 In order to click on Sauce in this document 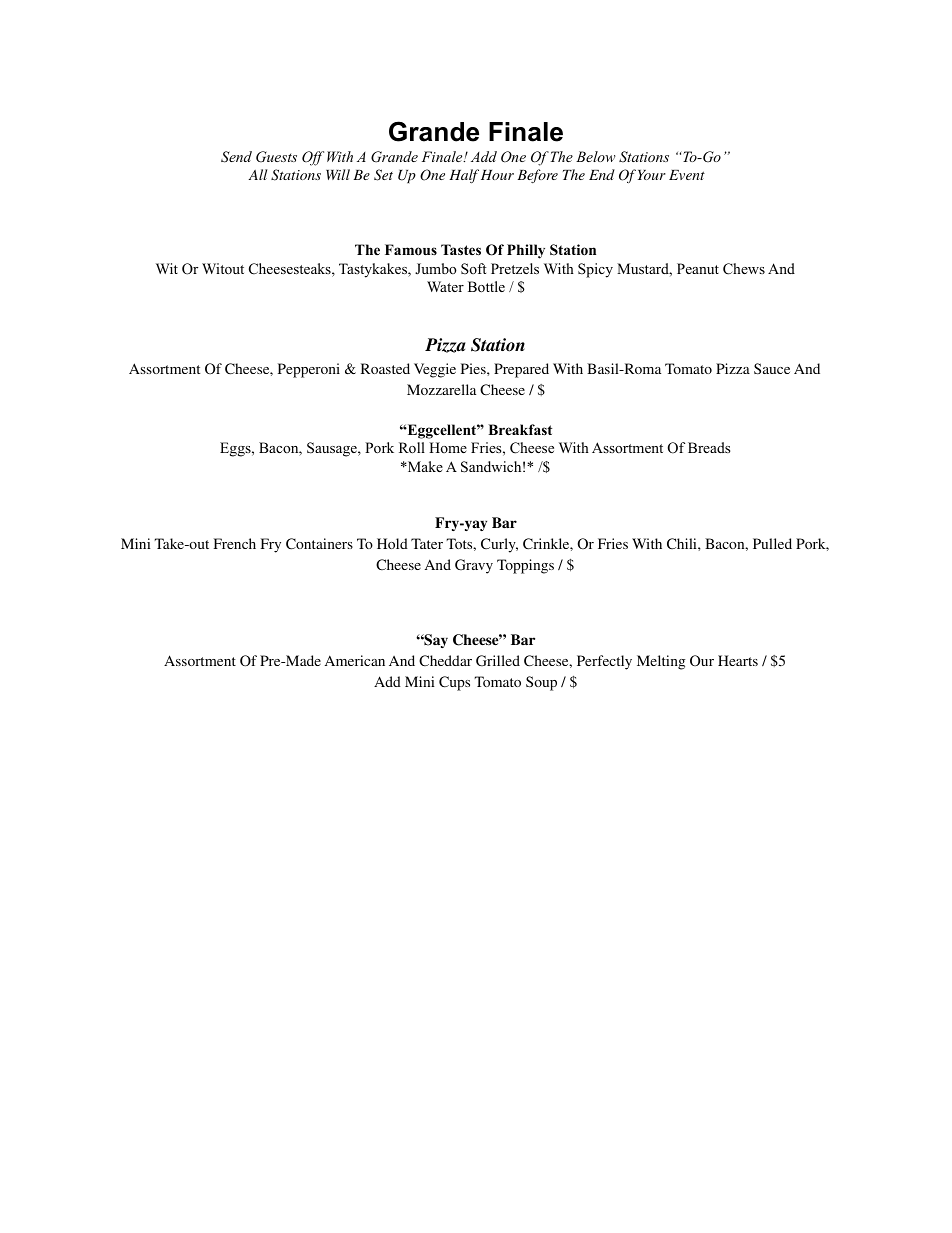, I will do `click(772, 368)`.
